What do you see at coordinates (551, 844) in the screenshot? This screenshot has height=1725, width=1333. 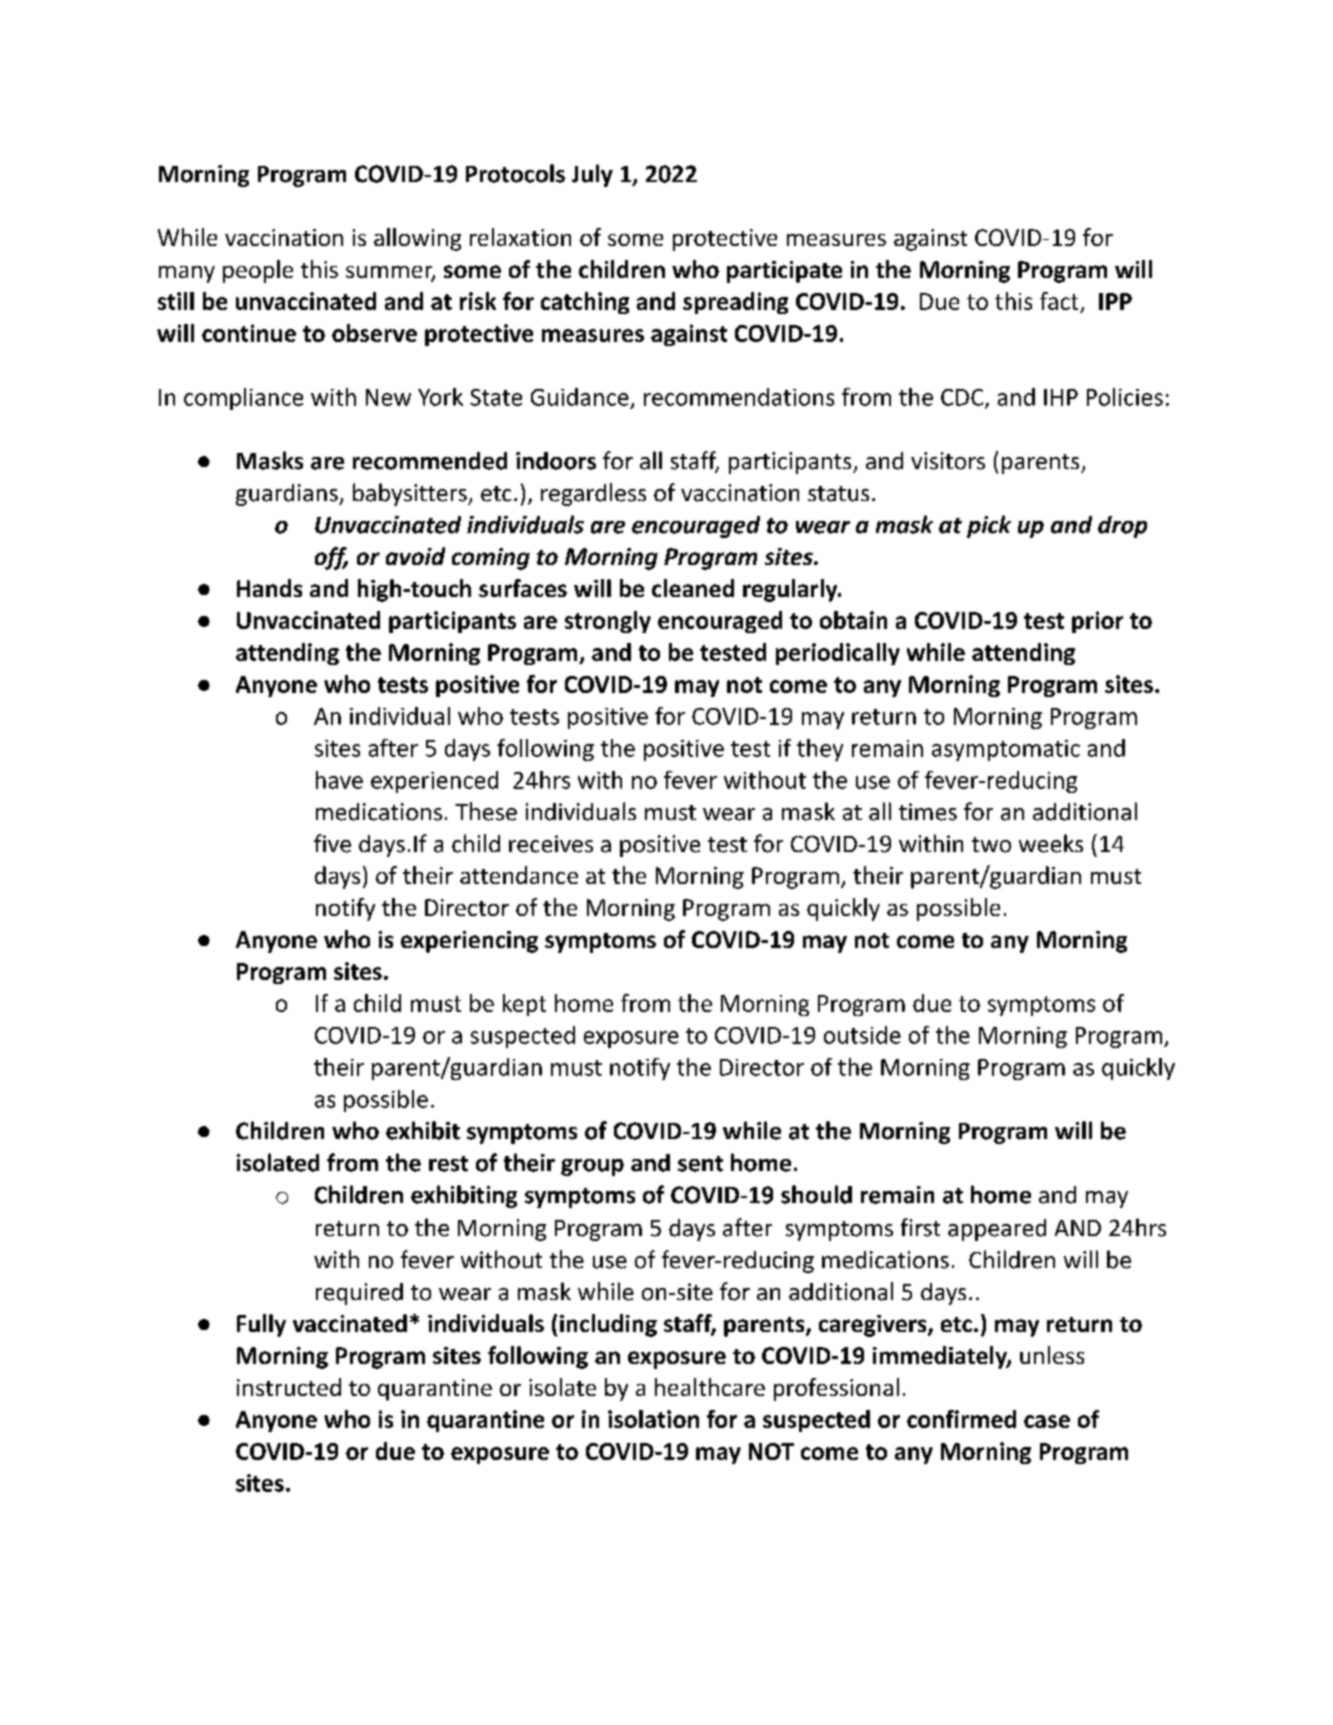 I see `receives` at bounding box center [551, 844].
